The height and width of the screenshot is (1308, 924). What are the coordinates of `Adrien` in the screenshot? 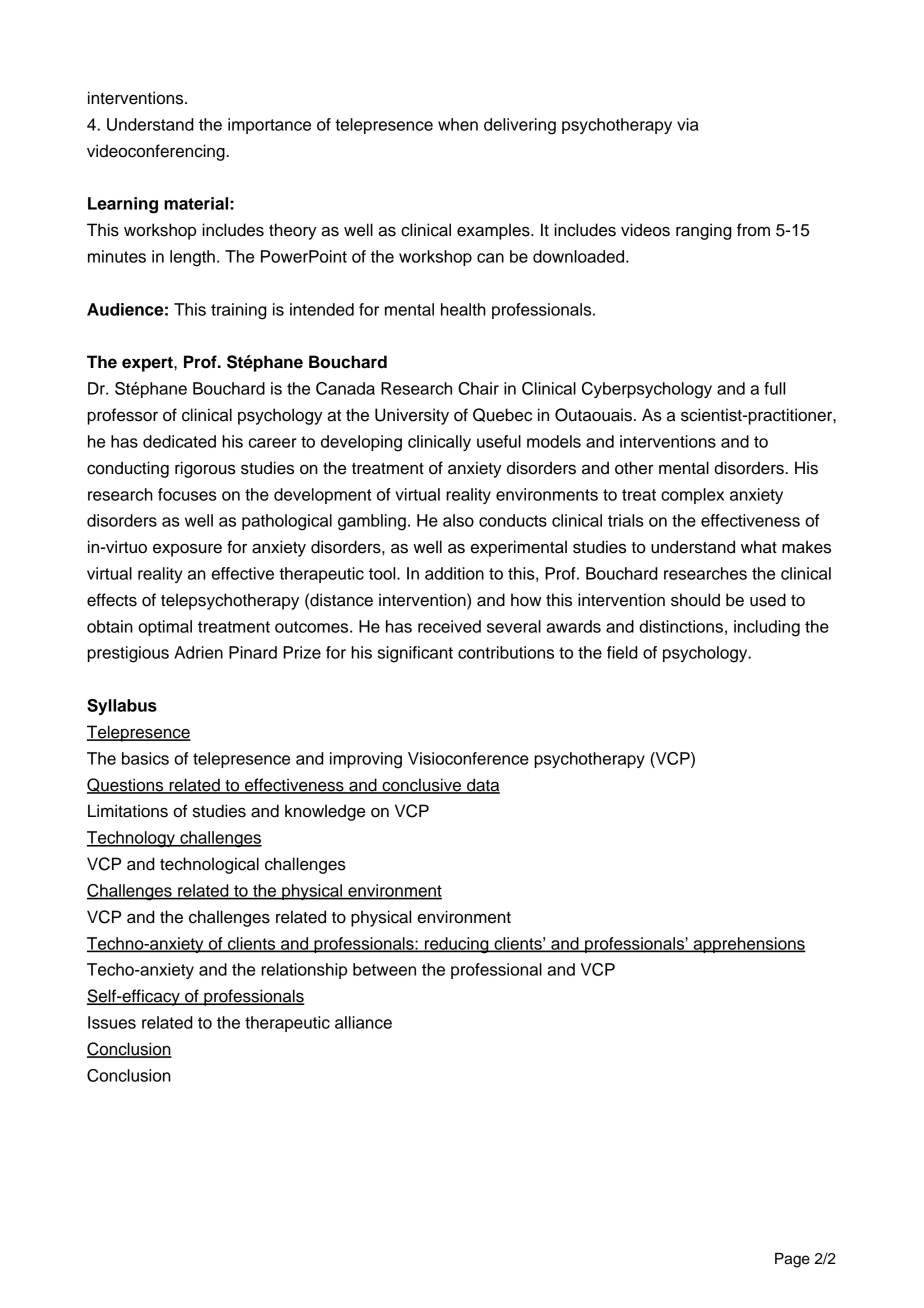 It's located at (198, 652).
